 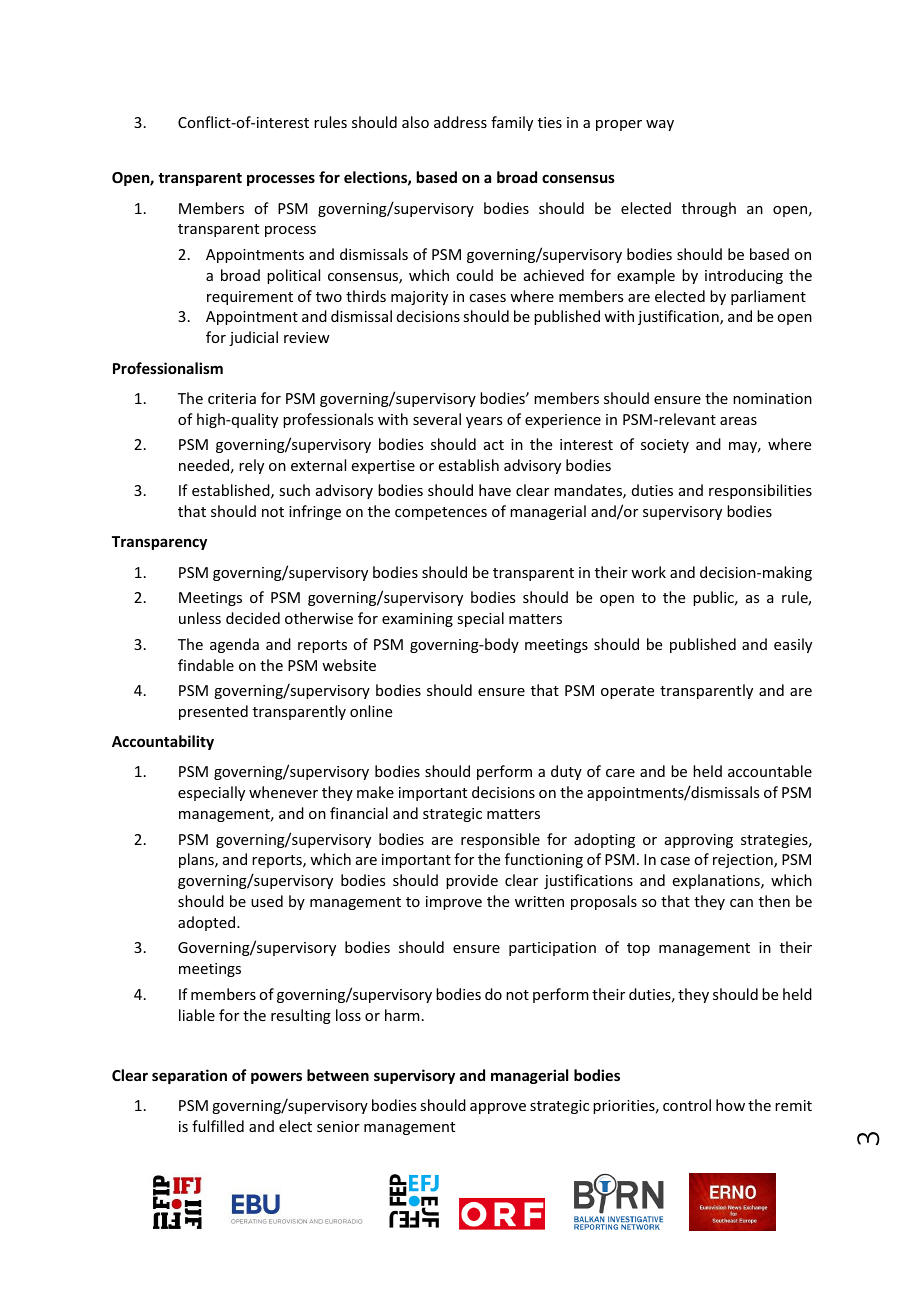 What do you see at coordinates (730, 1105) in the image?
I see `how` at bounding box center [730, 1105].
